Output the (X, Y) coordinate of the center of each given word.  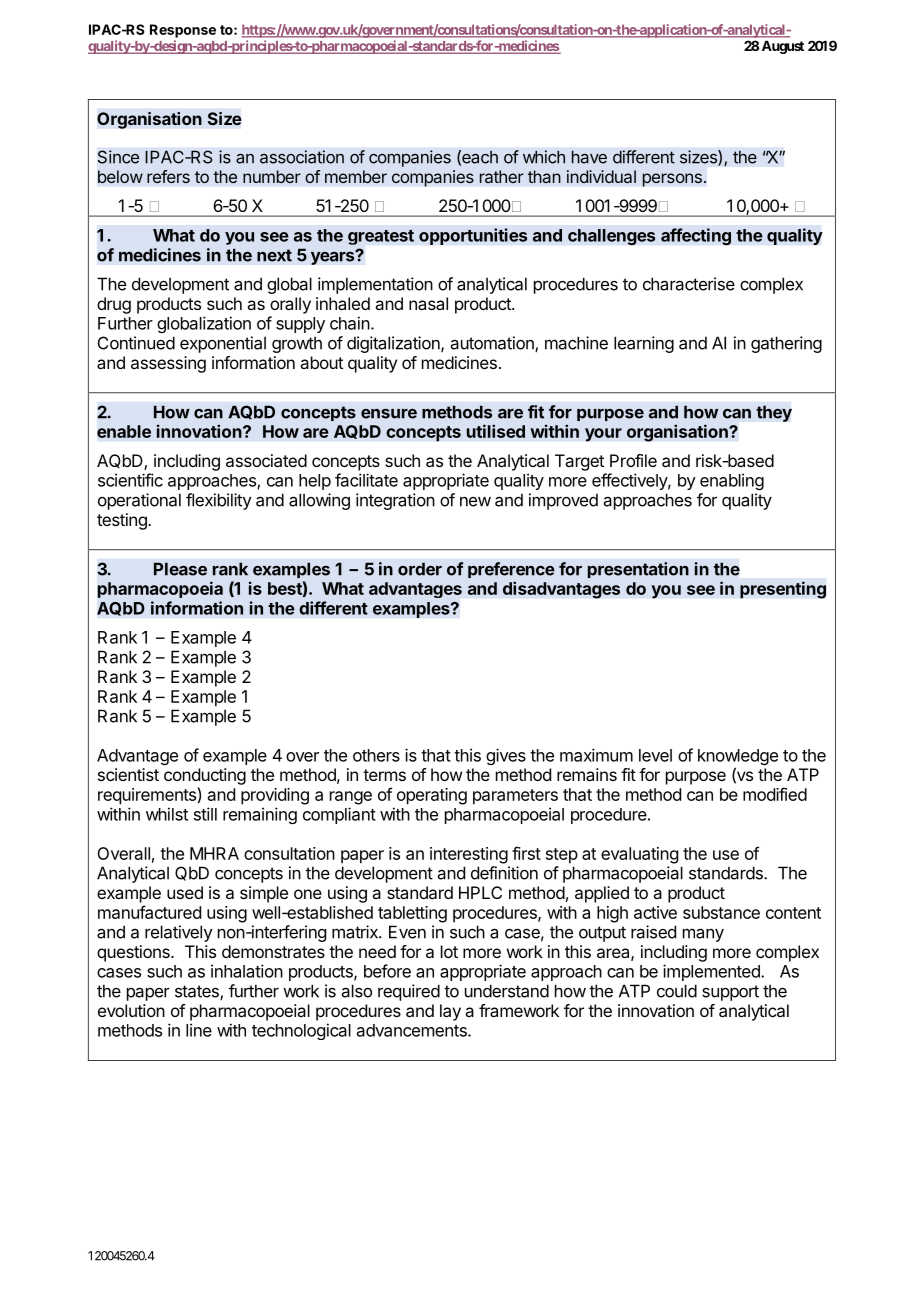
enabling (732, 481)
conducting (205, 776)
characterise (689, 284)
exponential (223, 344)
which (544, 157)
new (475, 502)
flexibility (219, 501)
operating (432, 796)
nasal (428, 303)
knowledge (738, 758)
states (198, 992)
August (783, 47)
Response (183, 31)
